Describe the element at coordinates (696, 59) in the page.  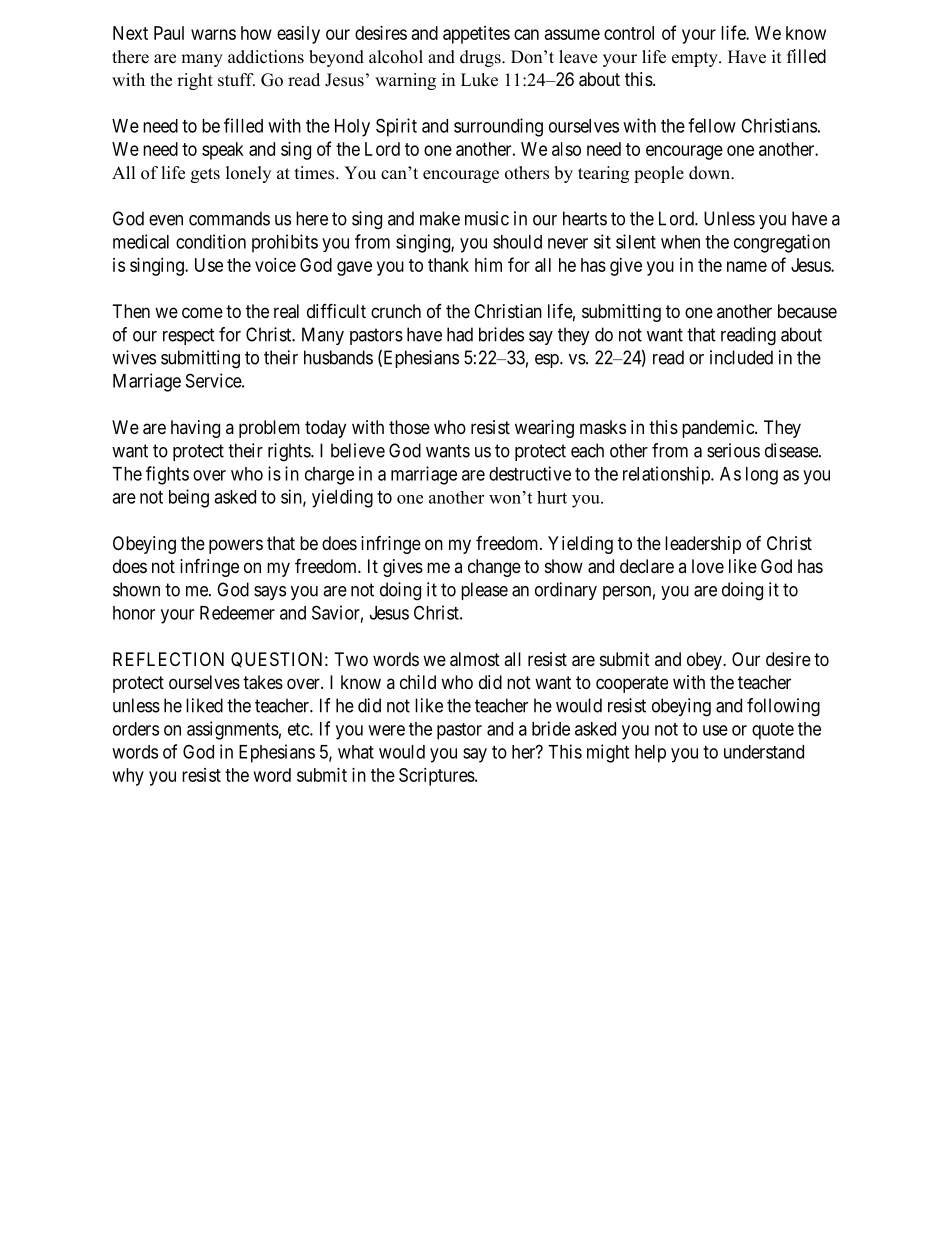
I see `empty` at that location.
